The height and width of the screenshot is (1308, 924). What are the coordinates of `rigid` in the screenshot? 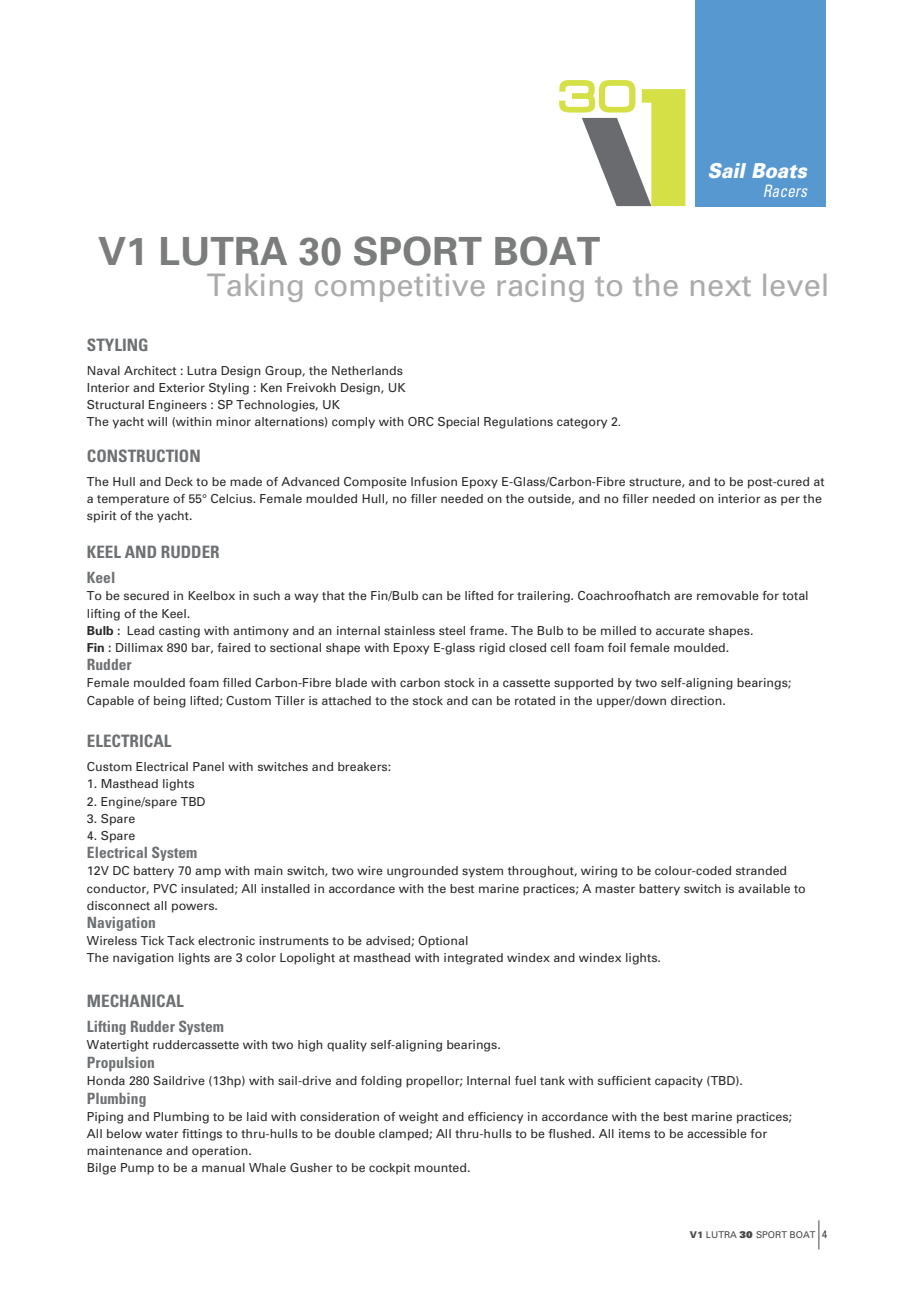 It's located at (492, 649).
